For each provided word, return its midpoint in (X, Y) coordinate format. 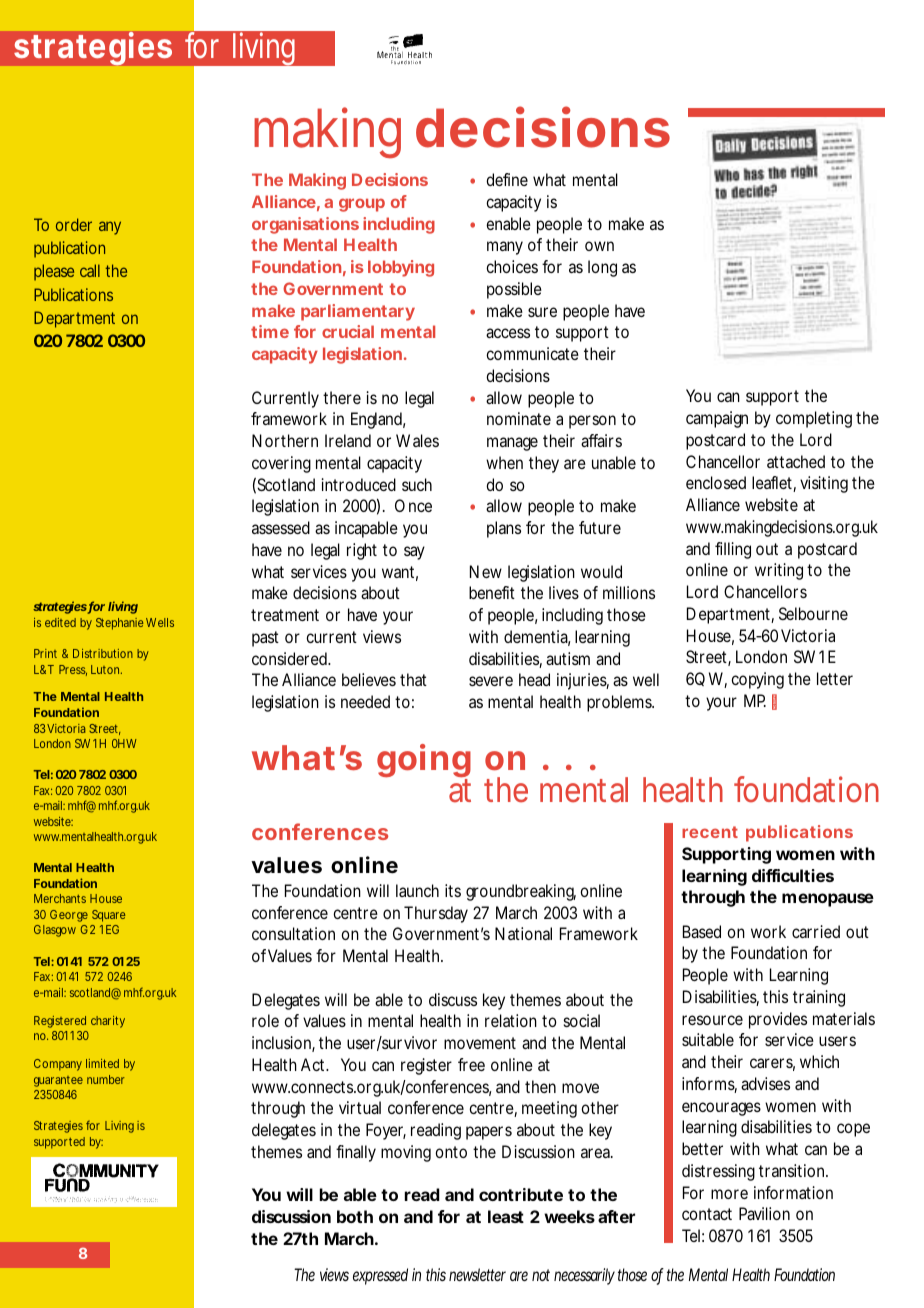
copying (757, 680)
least (506, 1216)
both (355, 1216)
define (507, 179)
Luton (106, 669)
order (74, 224)
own (599, 246)
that (413, 679)
